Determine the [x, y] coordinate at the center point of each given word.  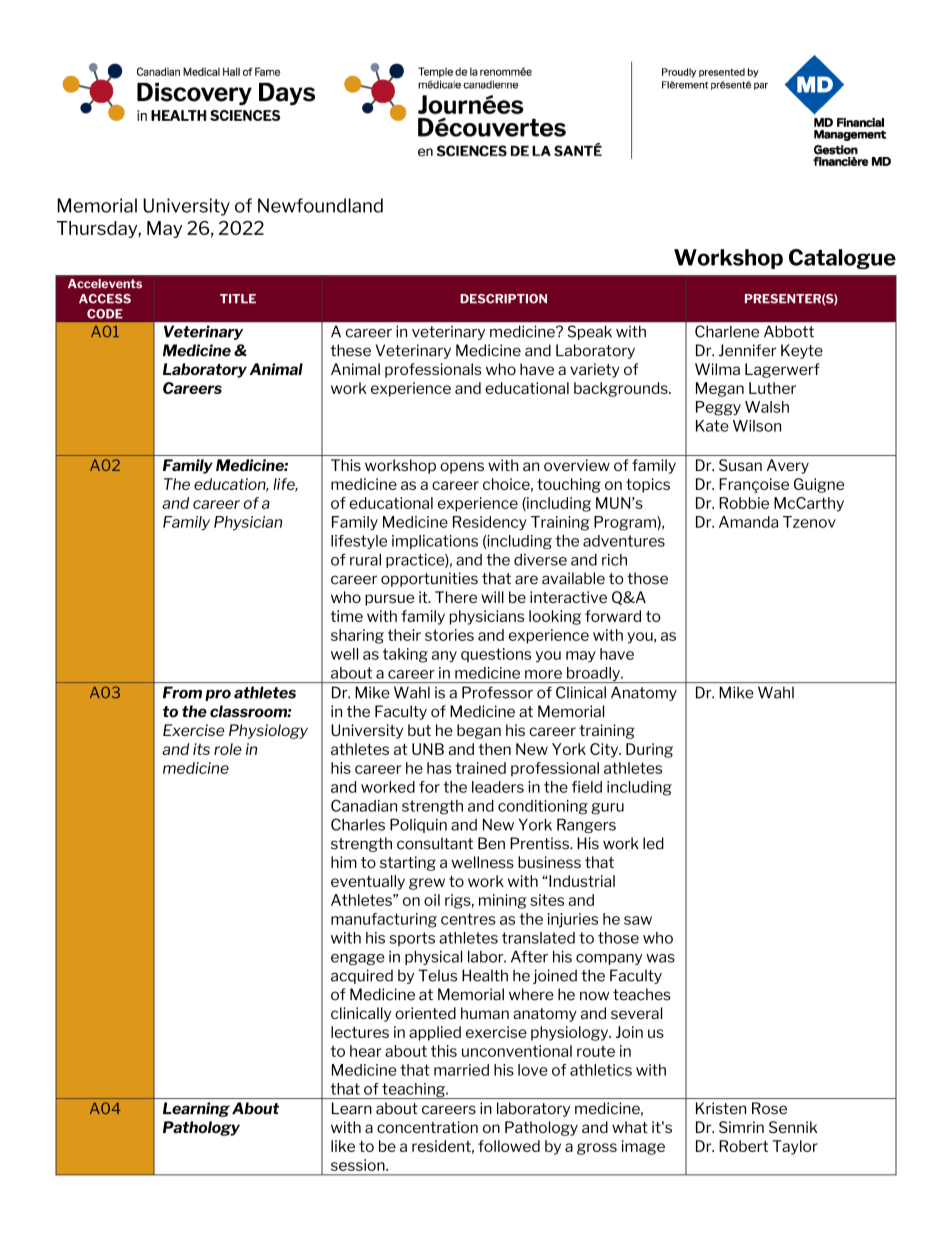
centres [468, 919]
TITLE [238, 299]
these [350, 350]
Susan [740, 465]
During [649, 750]
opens [462, 468]
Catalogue [842, 259]
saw [638, 920]
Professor [497, 692]
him [344, 862]
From [182, 692]
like [343, 1146]
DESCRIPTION [503, 299]
